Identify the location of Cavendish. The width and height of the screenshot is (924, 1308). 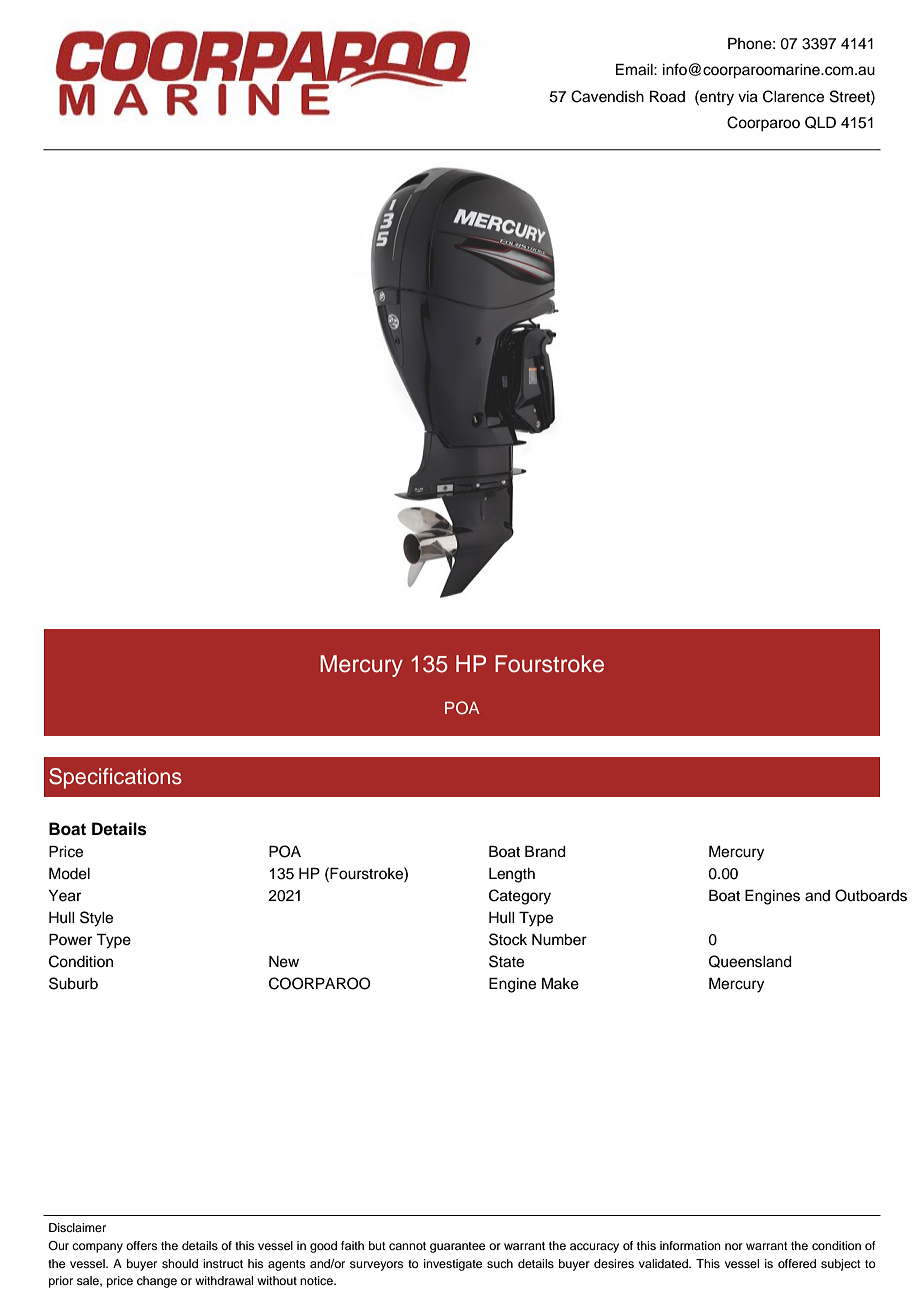
(607, 96).
